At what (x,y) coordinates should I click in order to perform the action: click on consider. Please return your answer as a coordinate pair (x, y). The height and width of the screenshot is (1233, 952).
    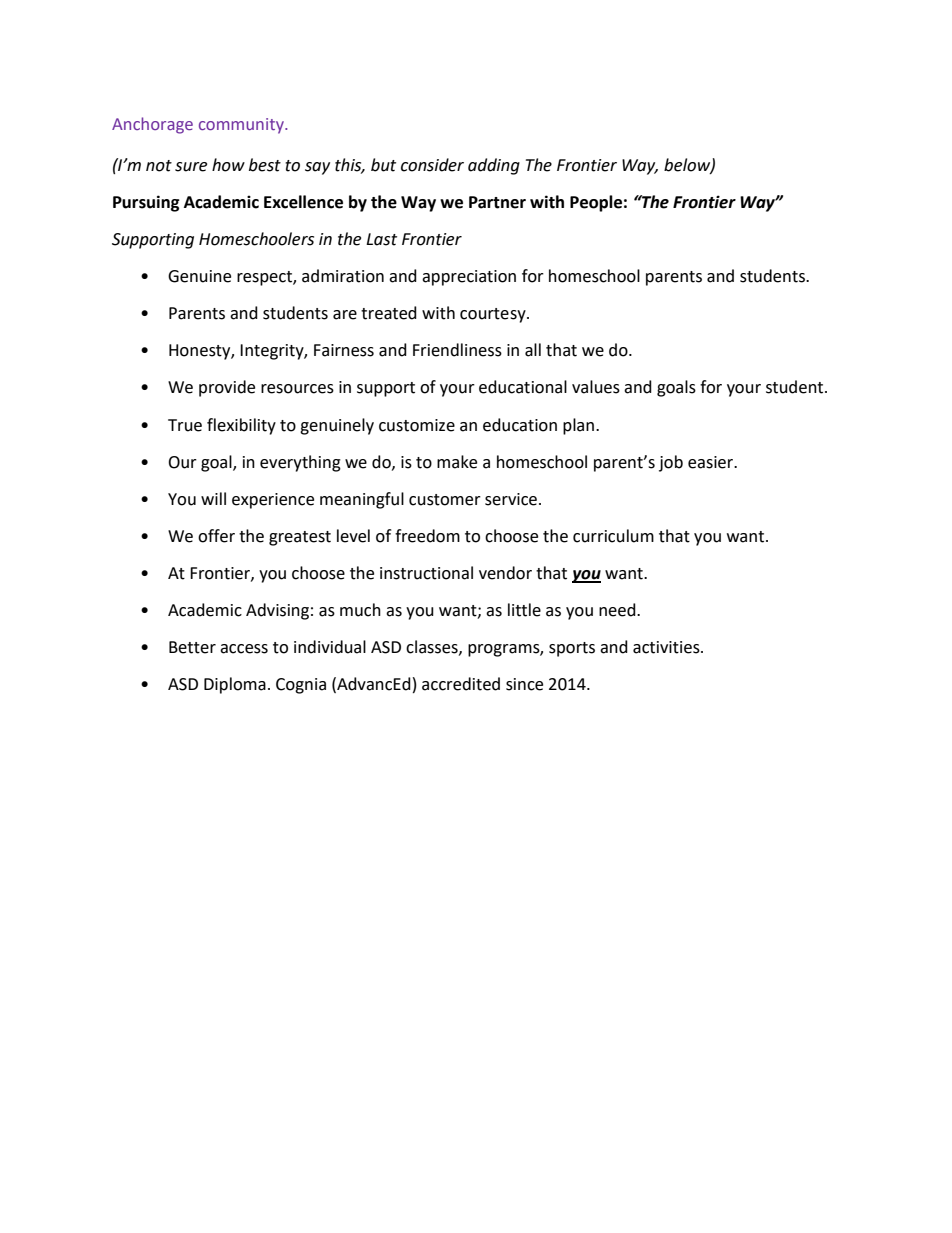
    Looking at the image, I should click on (432, 165).
